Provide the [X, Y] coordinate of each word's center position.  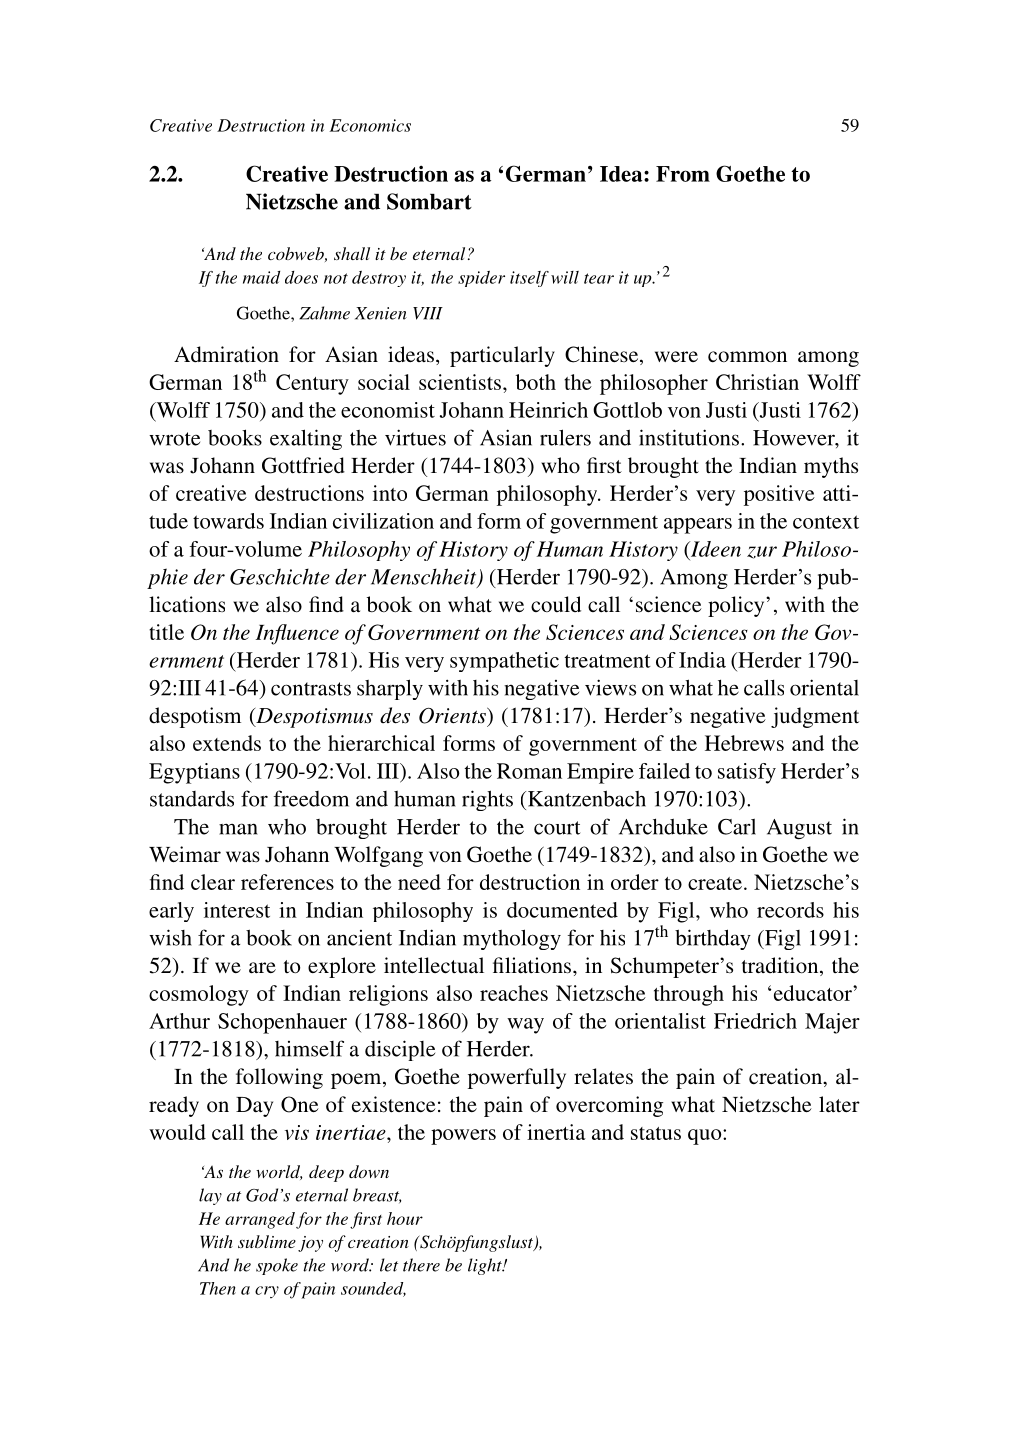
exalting [306, 439]
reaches [514, 993]
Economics [370, 125]
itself [529, 279]
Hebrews [744, 743]
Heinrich [548, 410]
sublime [267, 1241]
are [262, 968]
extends [227, 743]
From [683, 174]
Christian [757, 382]
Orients [453, 715]
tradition [781, 966]
